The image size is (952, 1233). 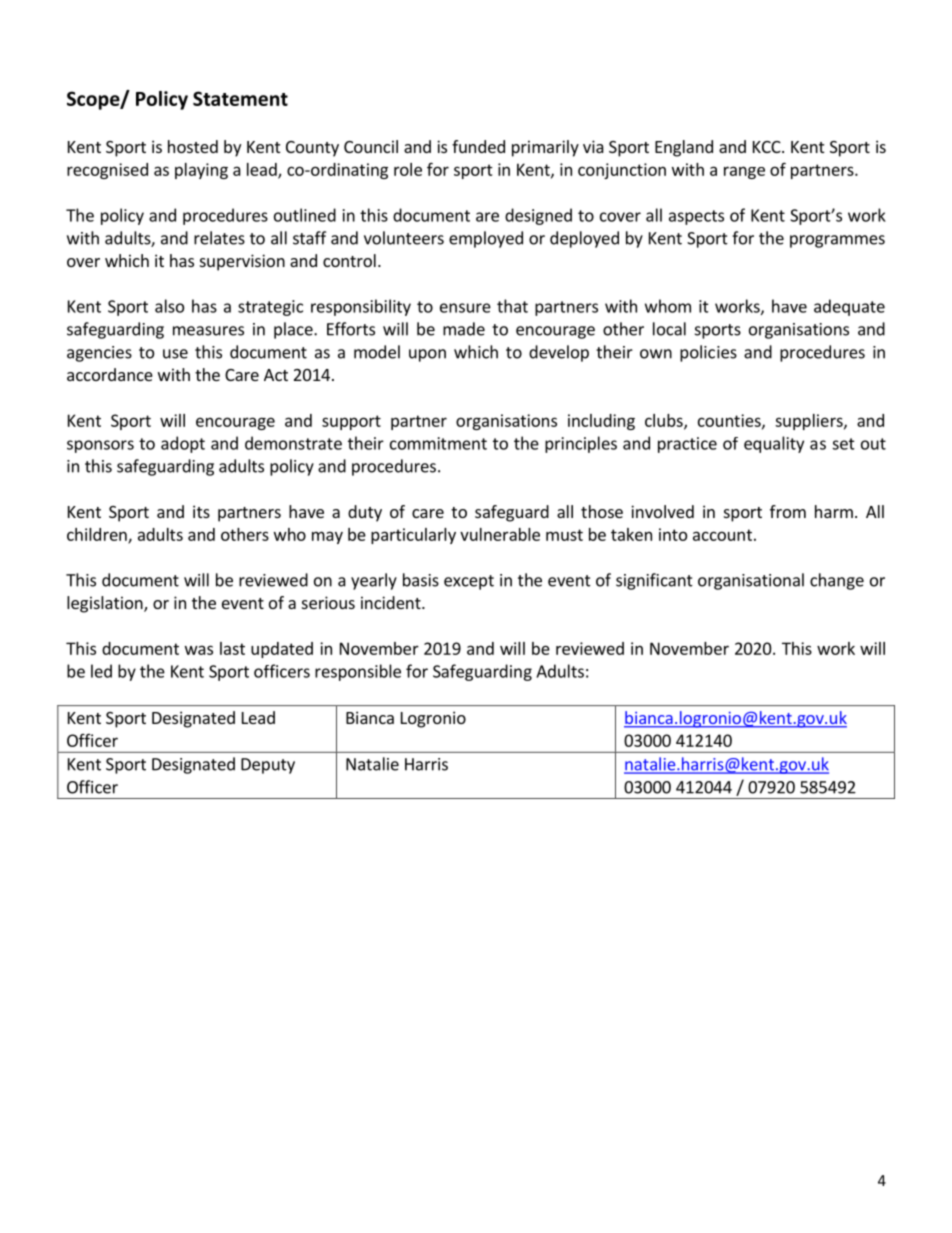 What do you see at coordinates (268, 766) in the document?
I see `Deputy` at bounding box center [268, 766].
